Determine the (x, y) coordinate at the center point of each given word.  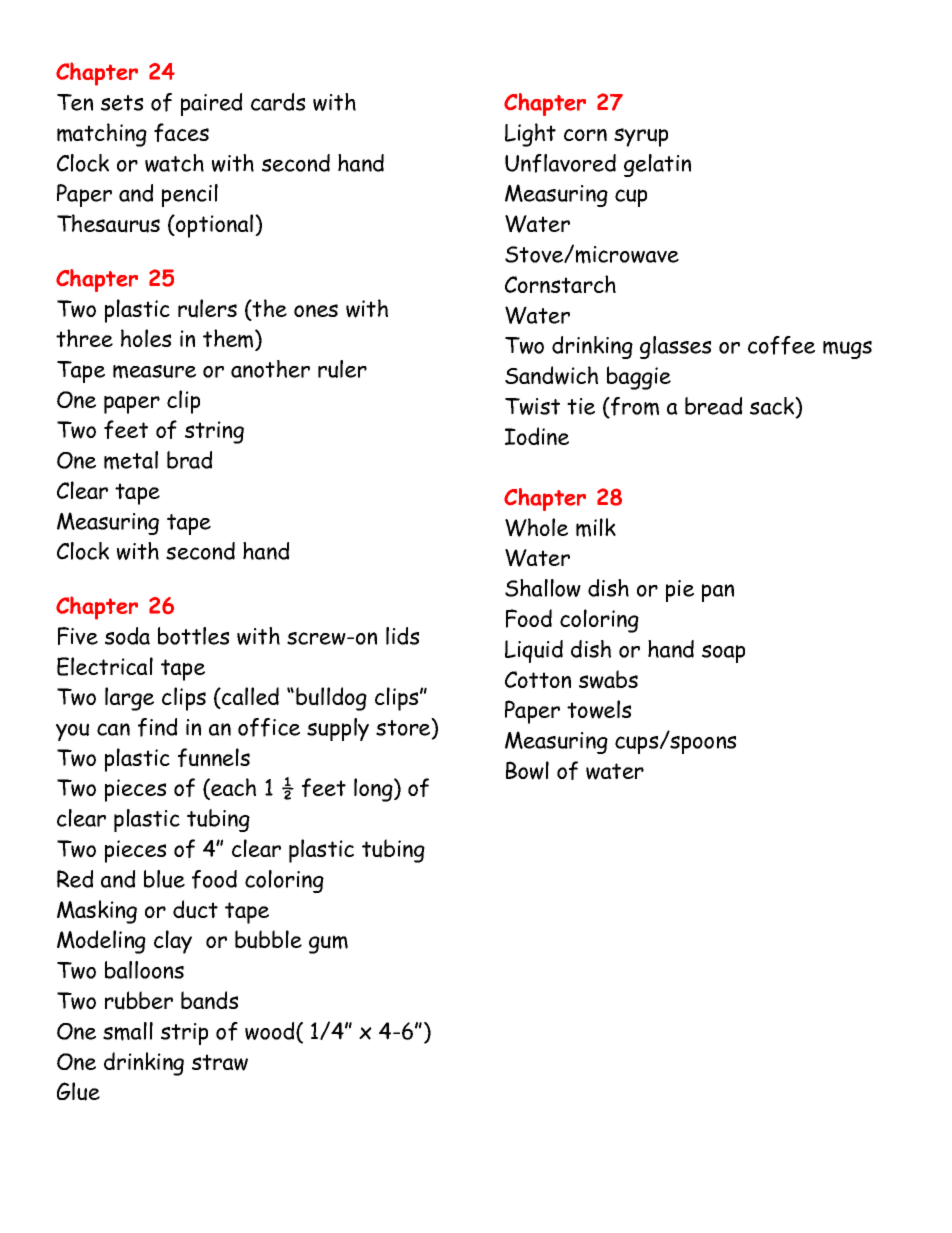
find (157, 727)
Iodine (537, 436)
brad (189, 460)
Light (530, 135)
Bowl (527, 770)
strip (184, 1034)
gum (328, 944)
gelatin (657, 165)
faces (181, 132)
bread (713, 406)
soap (723, 654)
